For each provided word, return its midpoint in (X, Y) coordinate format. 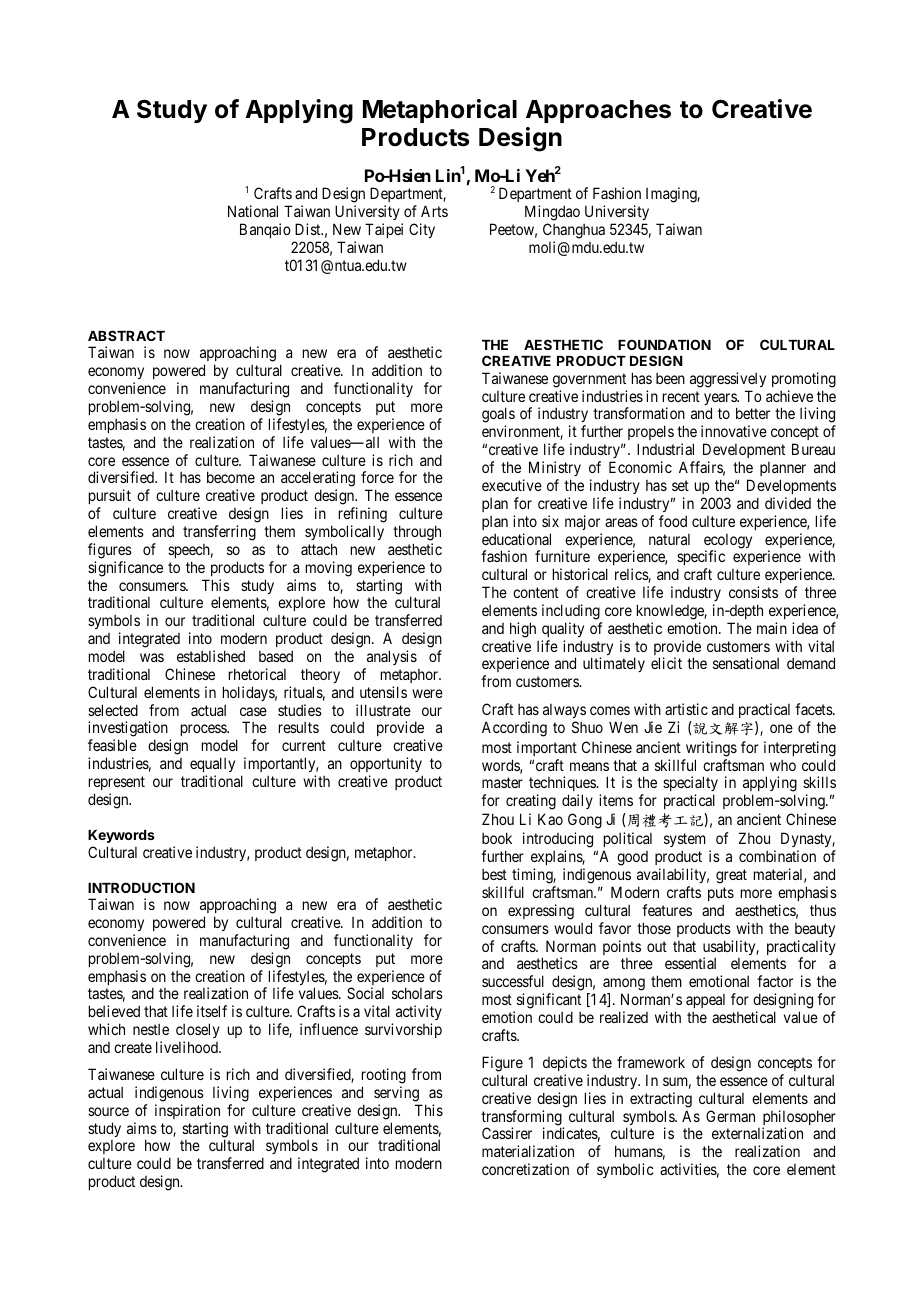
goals (498, 416)
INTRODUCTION (141, 887)
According (514, 729)
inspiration (187, 1111)
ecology (728, 542)
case (253, 711)
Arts (434, 211)
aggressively (728, 380)
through (417, 533)
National (253, 211)
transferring (219, 533)
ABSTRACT (126, 335)
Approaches (598, 111)
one (781, 728)
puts (721, 894)
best (494, 874)
